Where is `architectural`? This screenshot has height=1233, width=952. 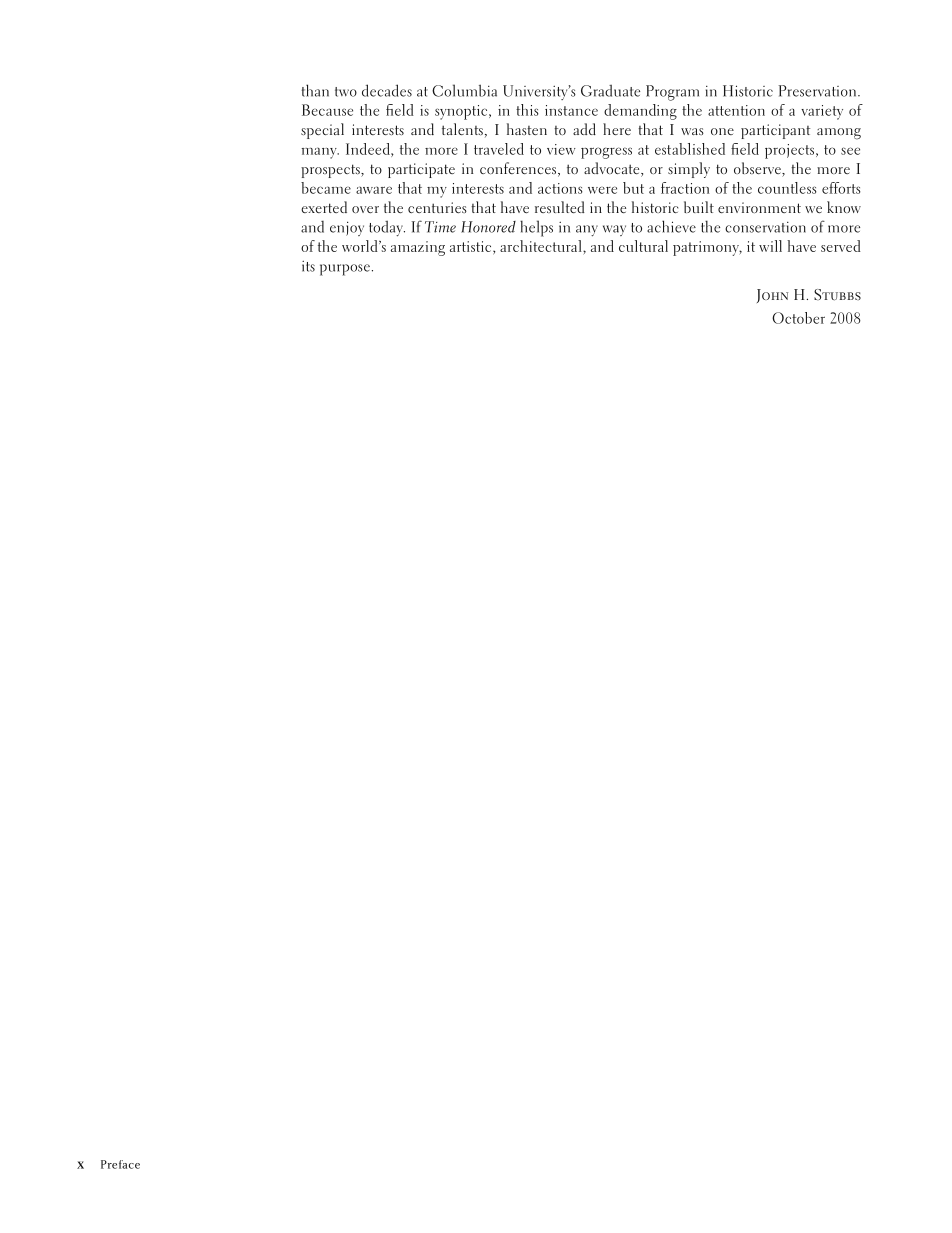
architectural is located at coordinates (542, 247).
